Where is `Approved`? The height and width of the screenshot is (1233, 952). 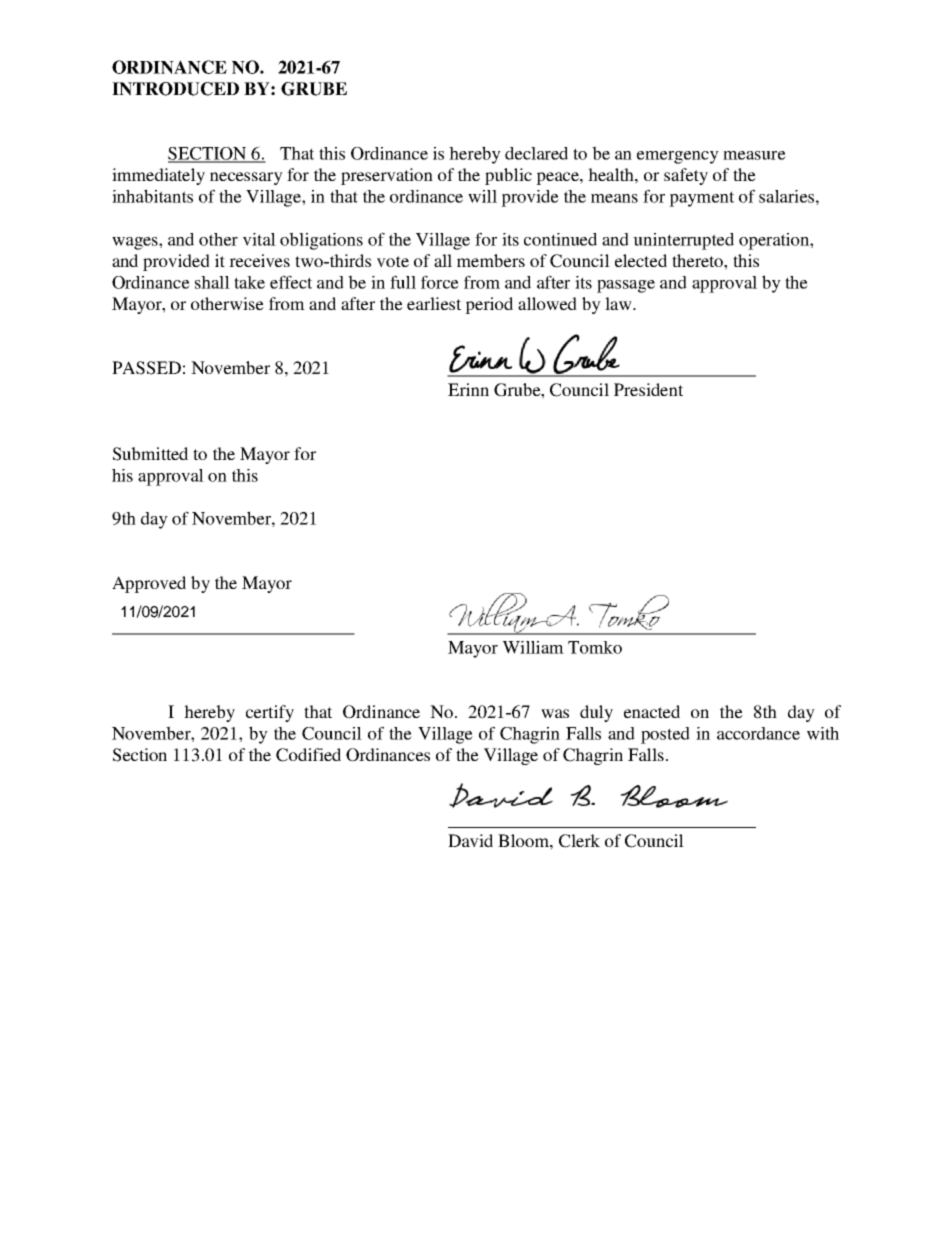
Approved is located at coordinates (149, 584).
